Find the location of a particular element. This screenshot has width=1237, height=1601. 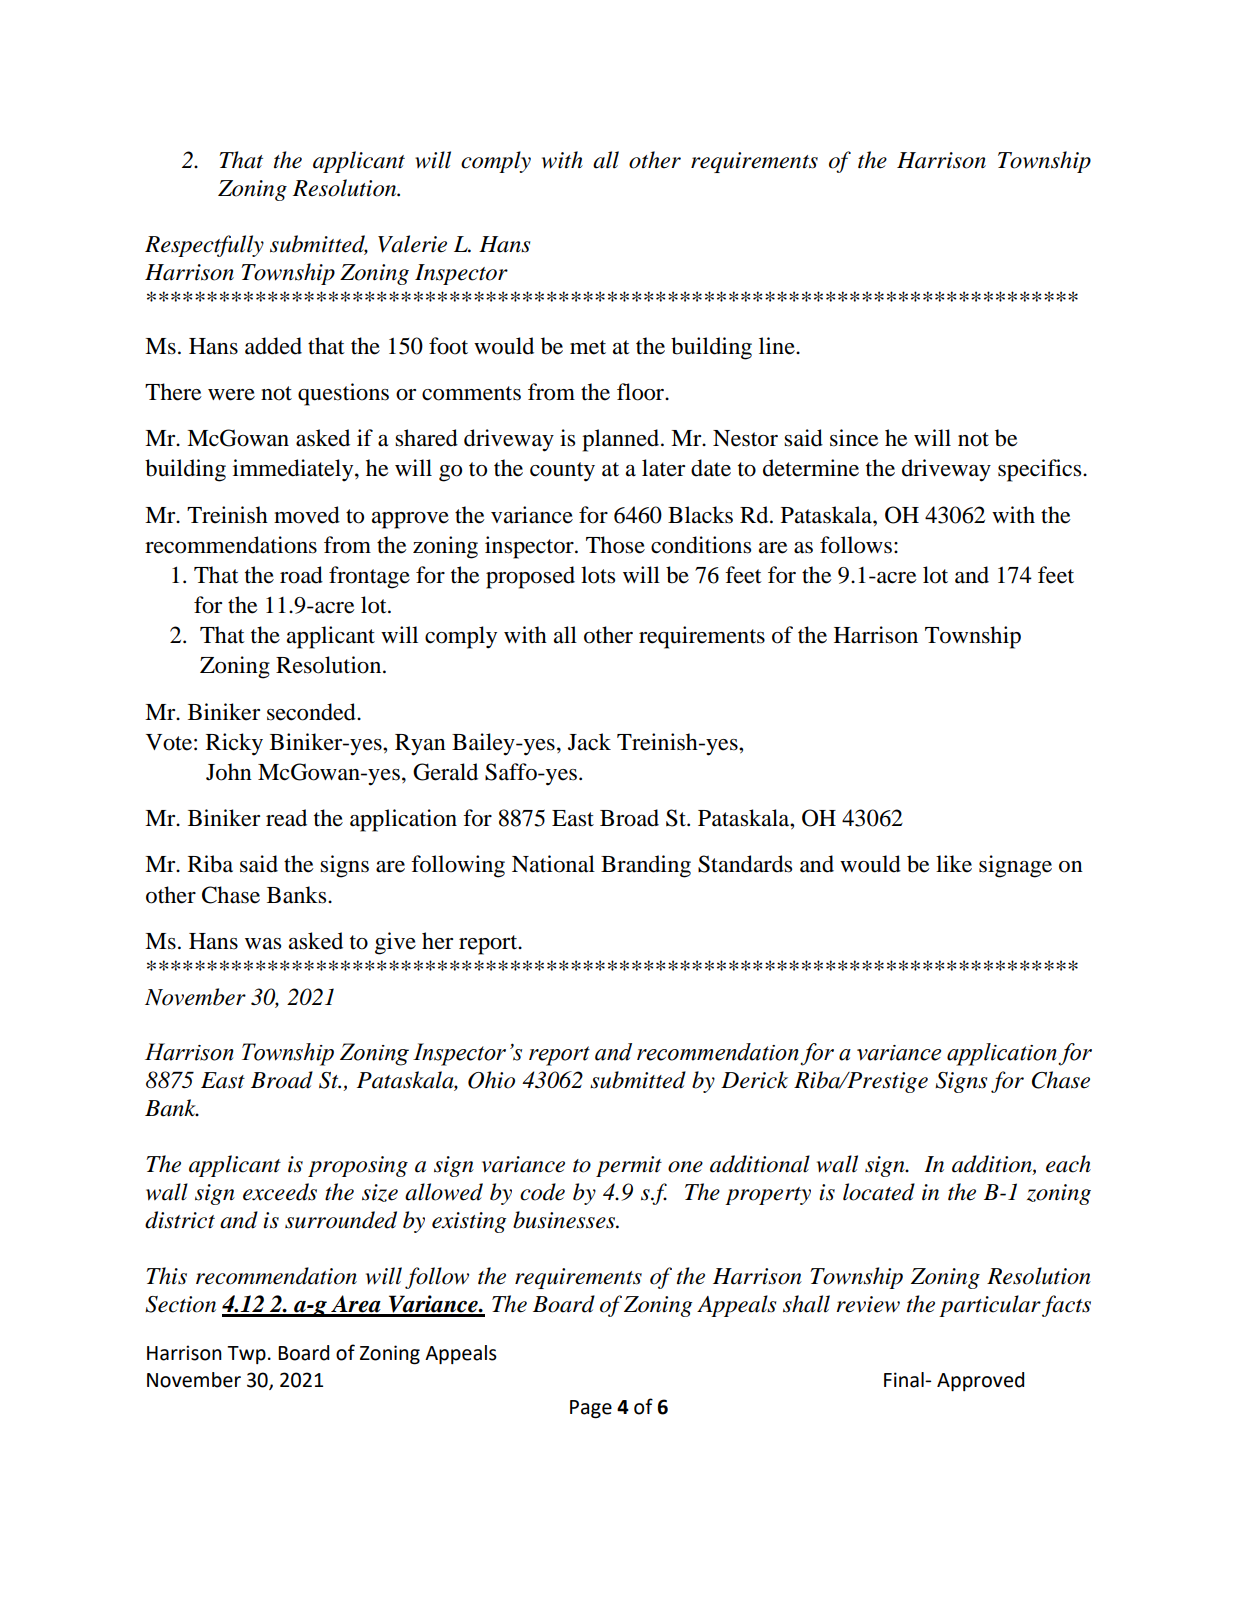

Respectfully is located at coordinates (204, 246).
